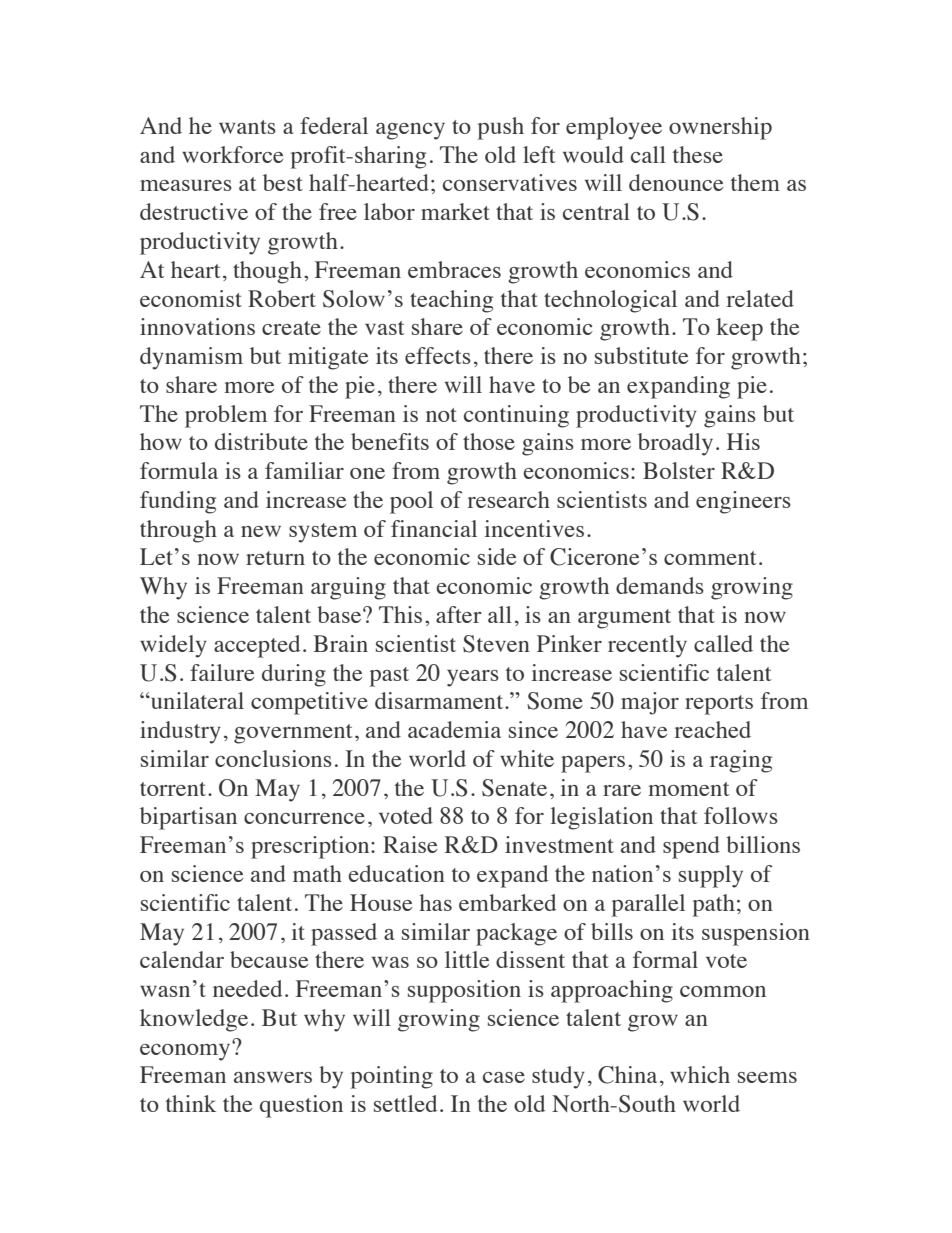  I want to click on accepted, so click(257, 646).
